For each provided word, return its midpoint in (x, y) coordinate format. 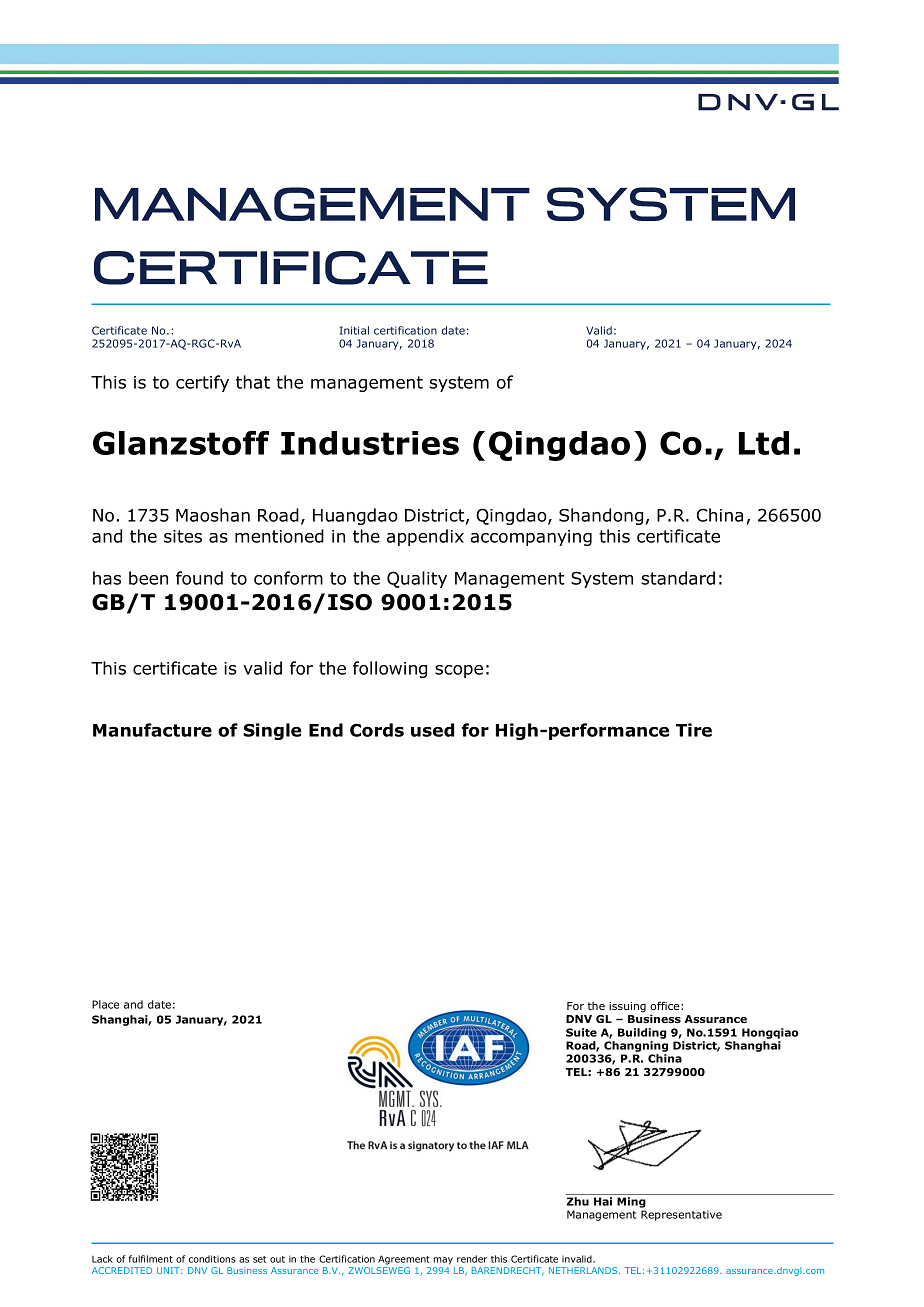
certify (202, 383)
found (199, 578)
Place (105, 1004)
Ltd (764, 443)
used (432, 730)
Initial (354, 330)
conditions (212, 1259)
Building (642, 1035)
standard (678, 578)
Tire (694, 730)
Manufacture (152, 730)
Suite (581, 1032)
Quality (417, 579)
